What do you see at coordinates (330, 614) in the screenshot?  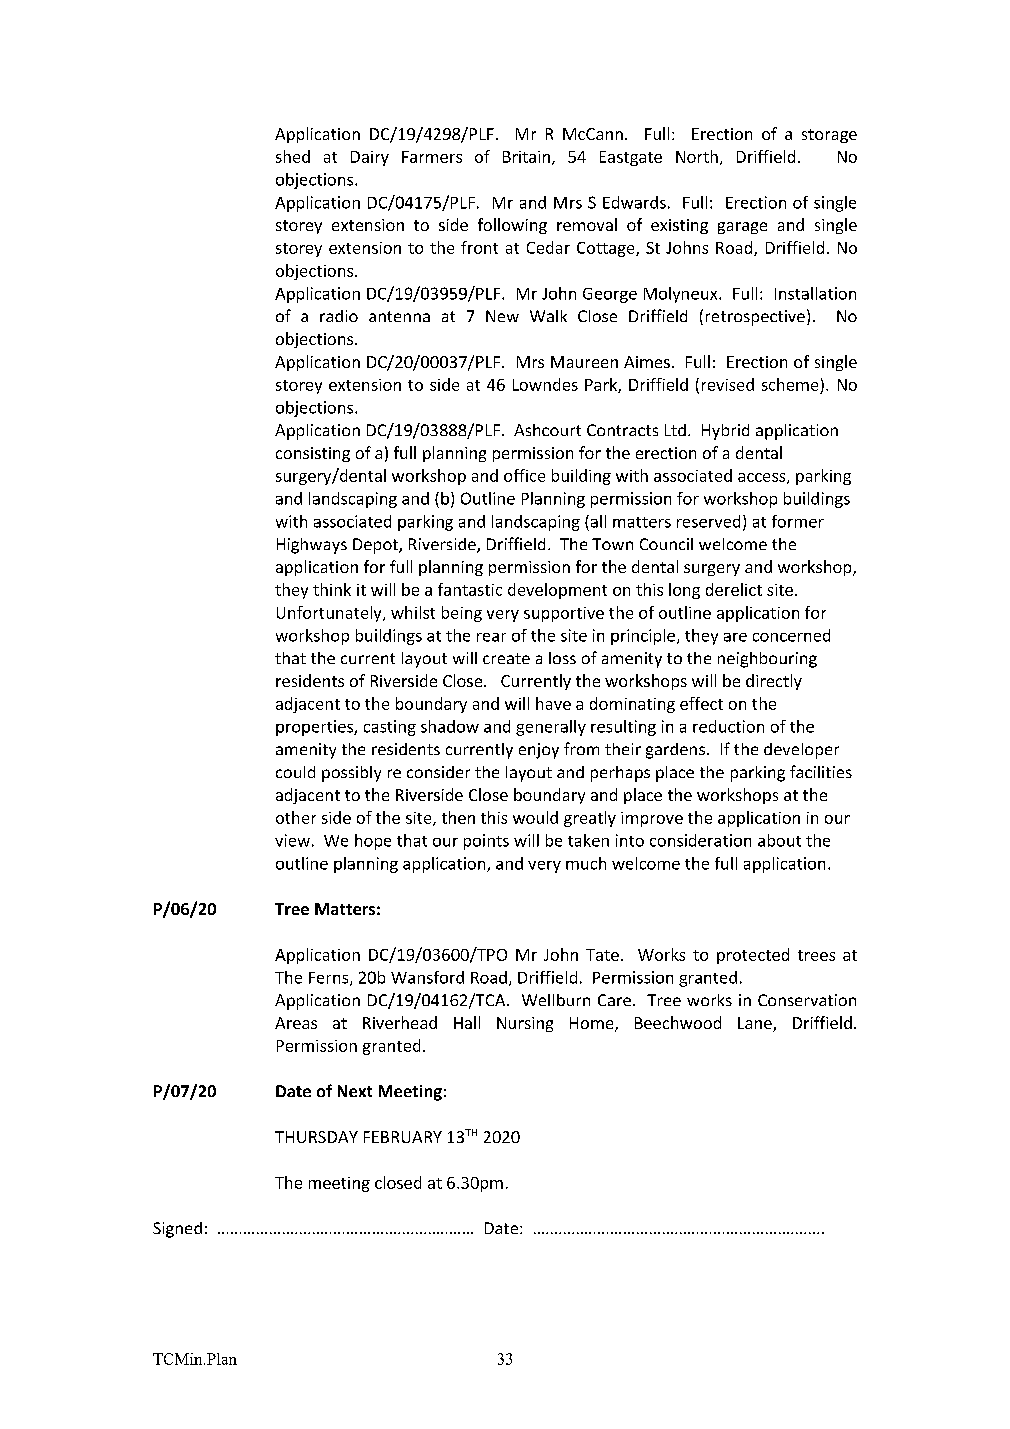 I see `Unfortunately` at bounding box center [330, 614].
